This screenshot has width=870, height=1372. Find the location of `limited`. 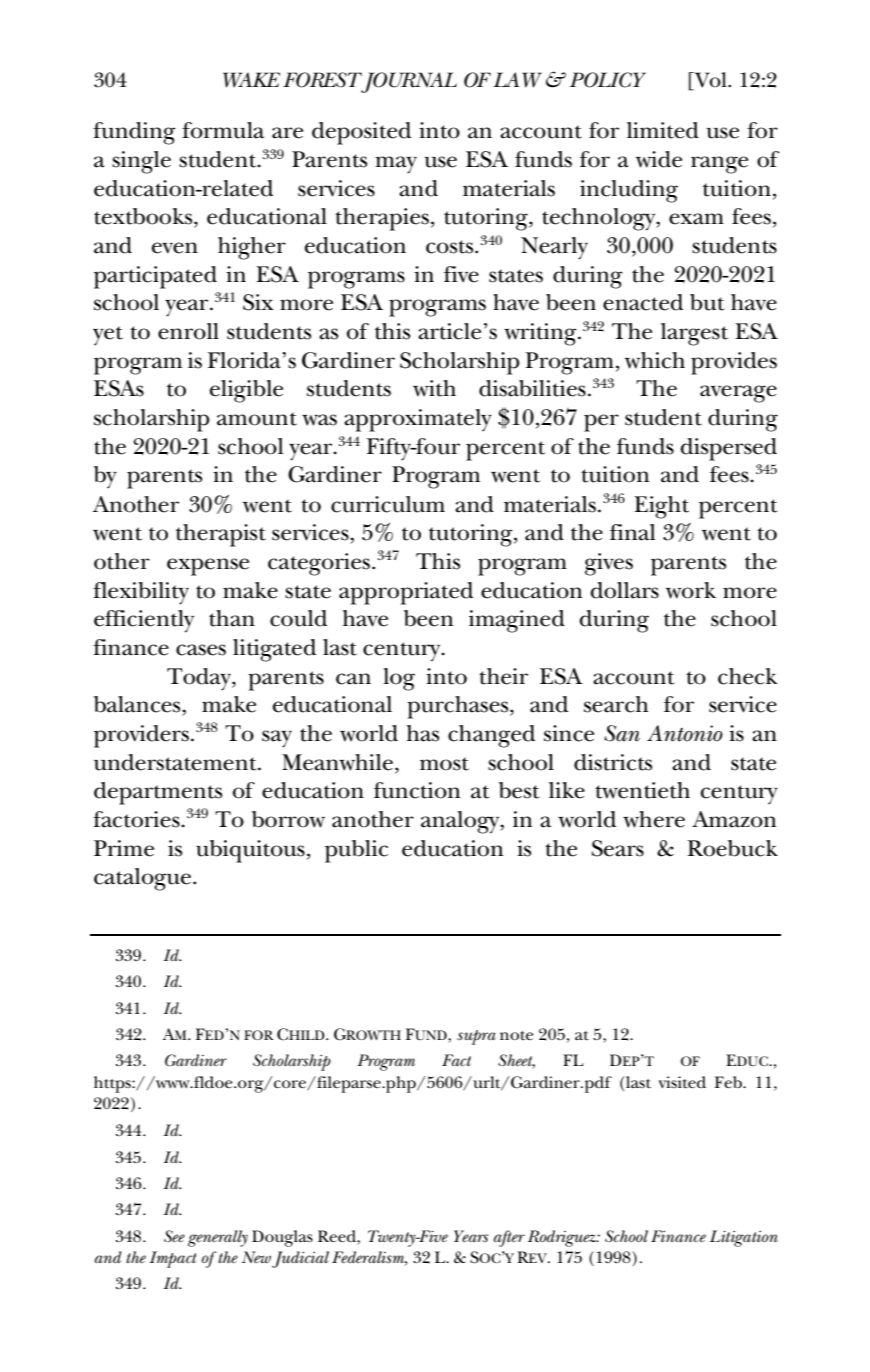

limited is located at coordinates (663, 130).
